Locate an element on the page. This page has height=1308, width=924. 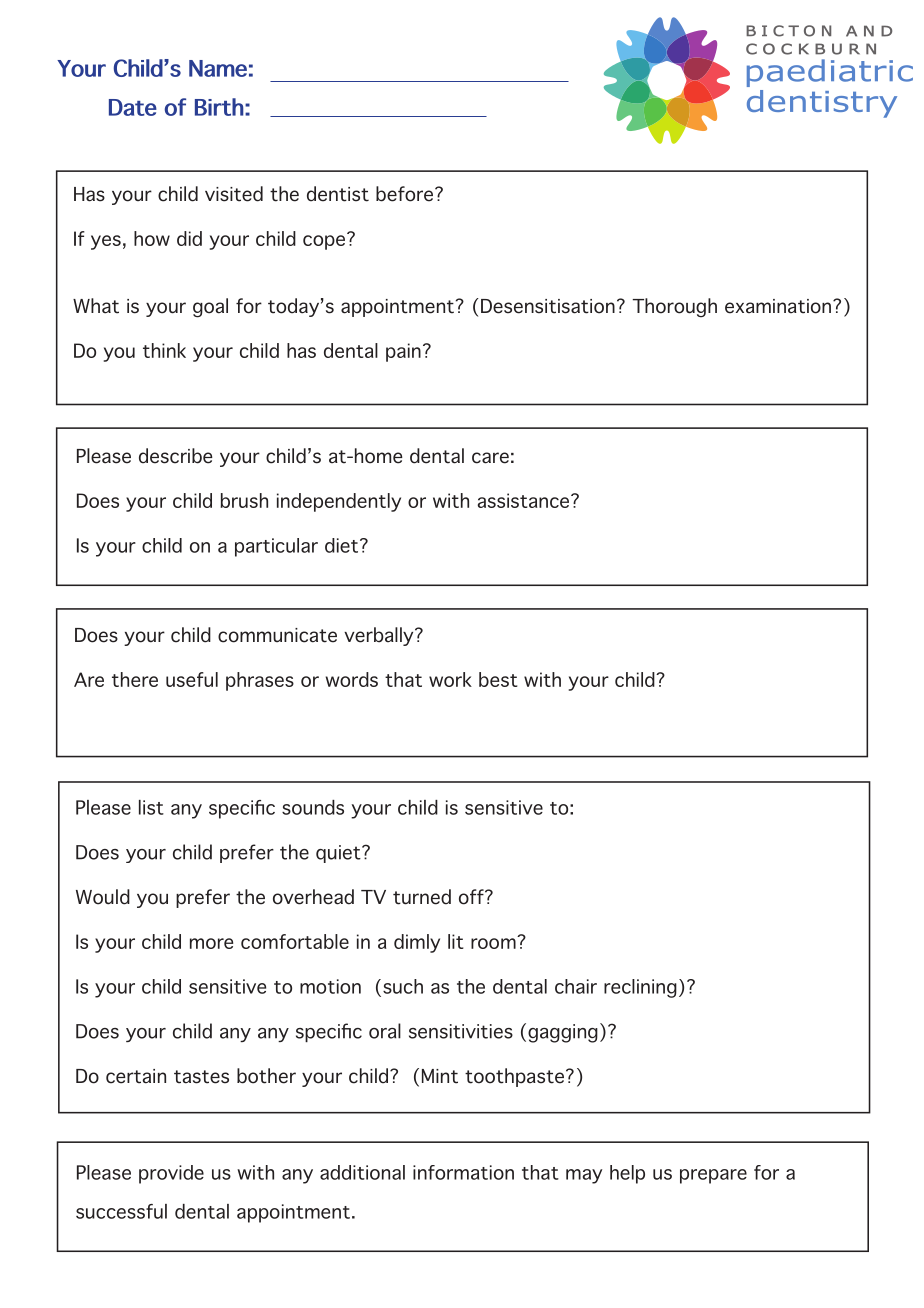
Date is located at coordinates (133, 107).
